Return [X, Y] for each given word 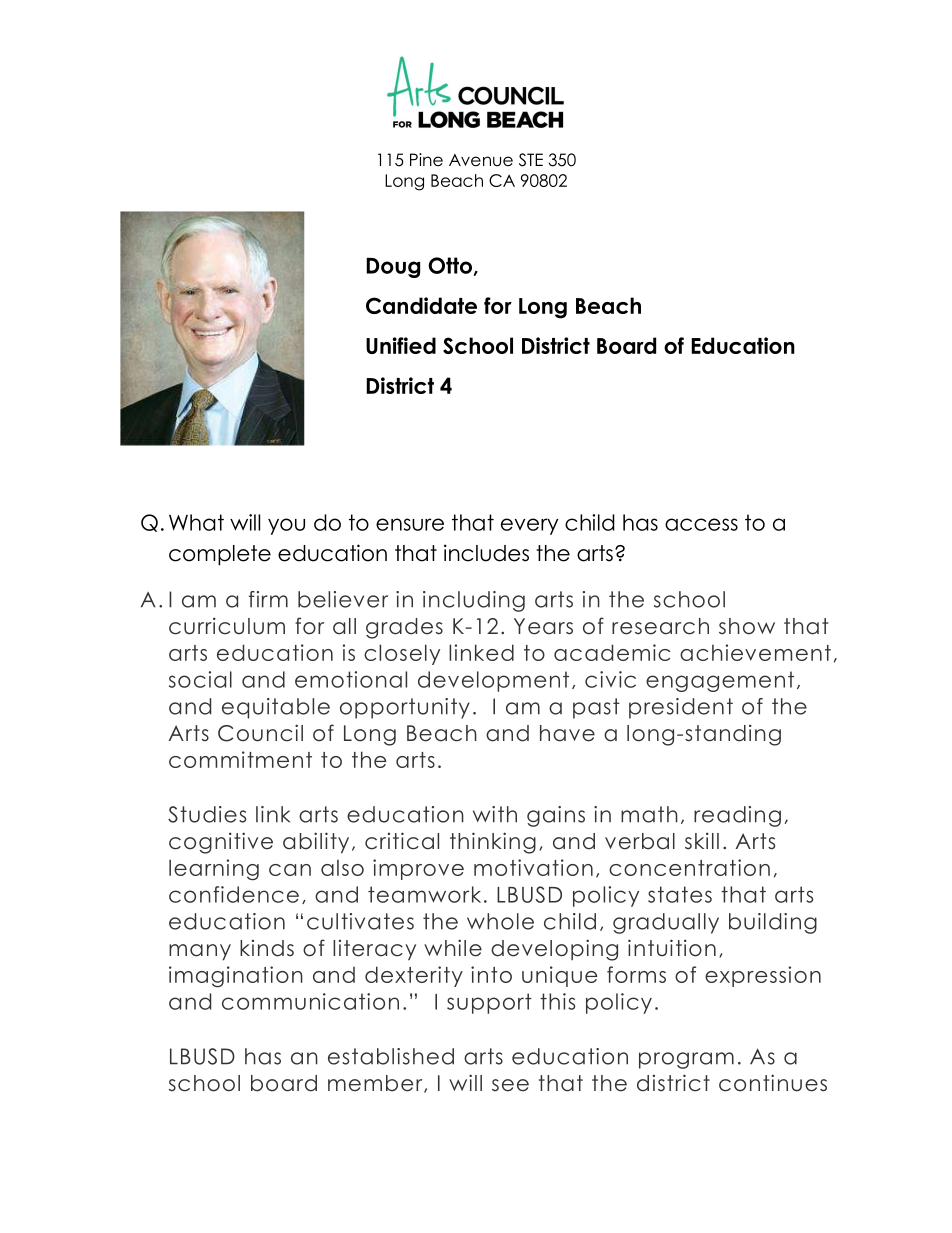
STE [531, 160]
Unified [401, 345]
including [474, 601]
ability [316, 842]
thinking [493, 843]
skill [702, 841]
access [701, 524]
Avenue [481, 160]
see [510, 1085]
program [686, 1060]
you [286, 526]
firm [268, 599]
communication [310, 1001]
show [747, 626]
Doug [393, 268]
